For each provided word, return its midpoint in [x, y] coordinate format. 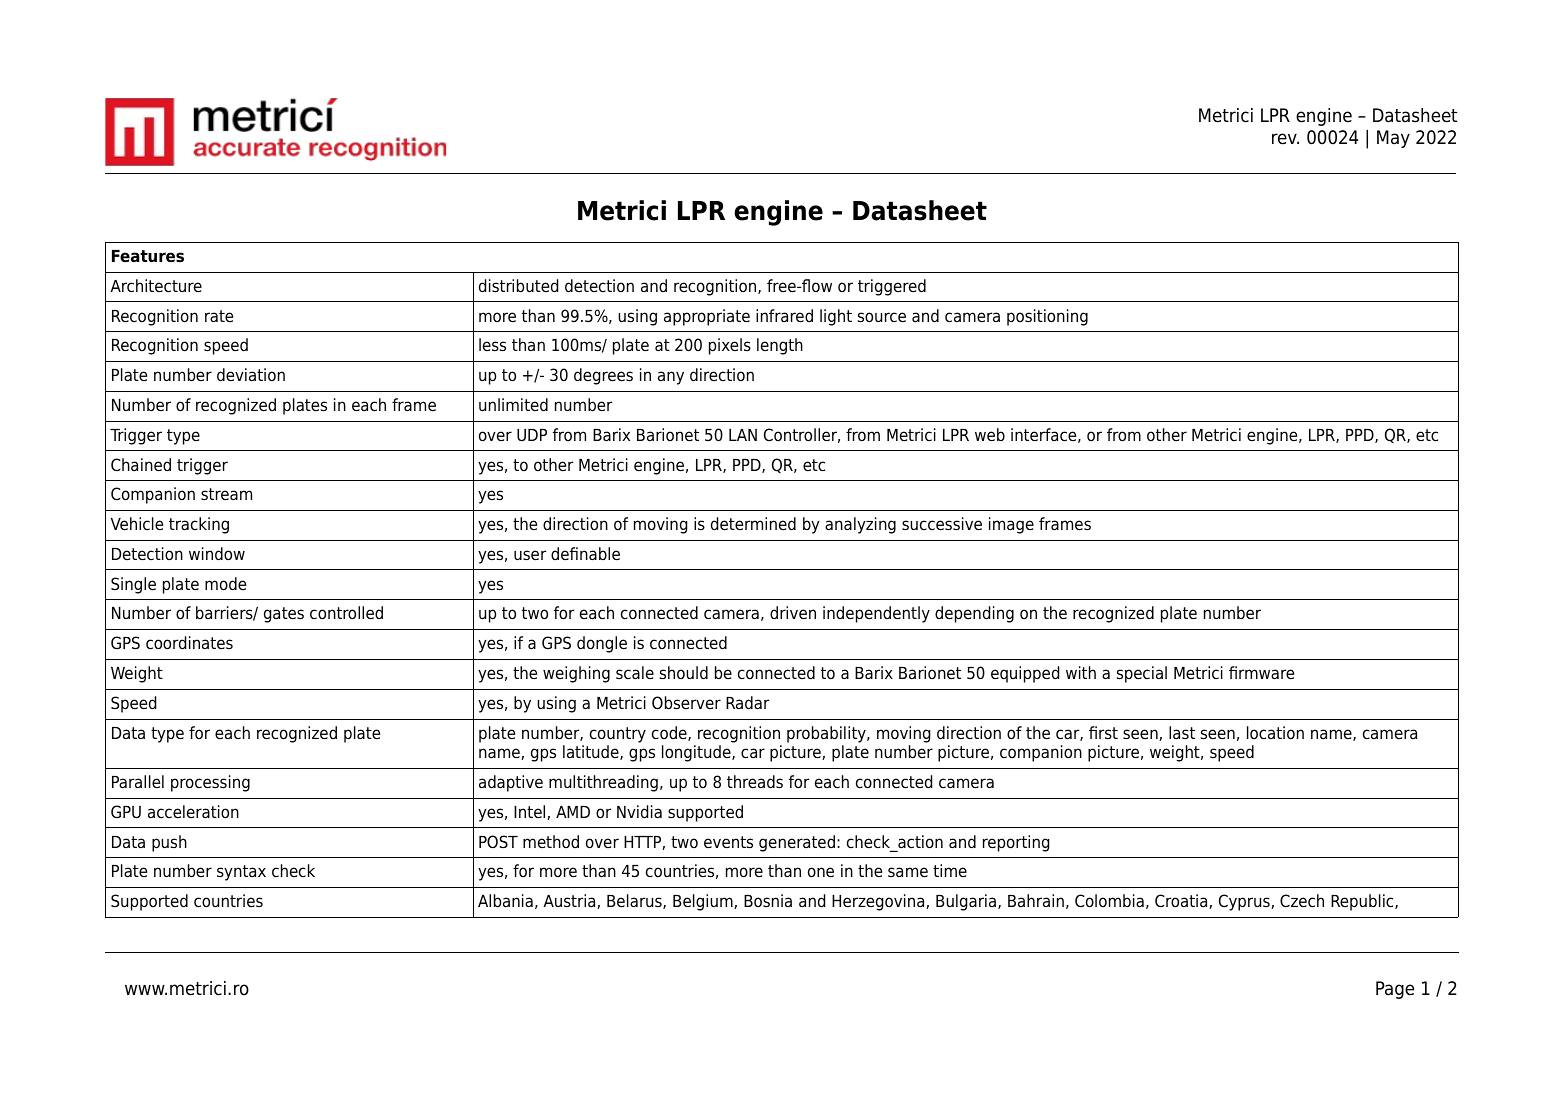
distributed [518, 286]
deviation [251, 375]
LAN [743, 435]
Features [148, 256]
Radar [747, 703]
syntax [241, 873]
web [990, 435]
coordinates [189, 643]
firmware [1261, 673]
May [1393, 139]
